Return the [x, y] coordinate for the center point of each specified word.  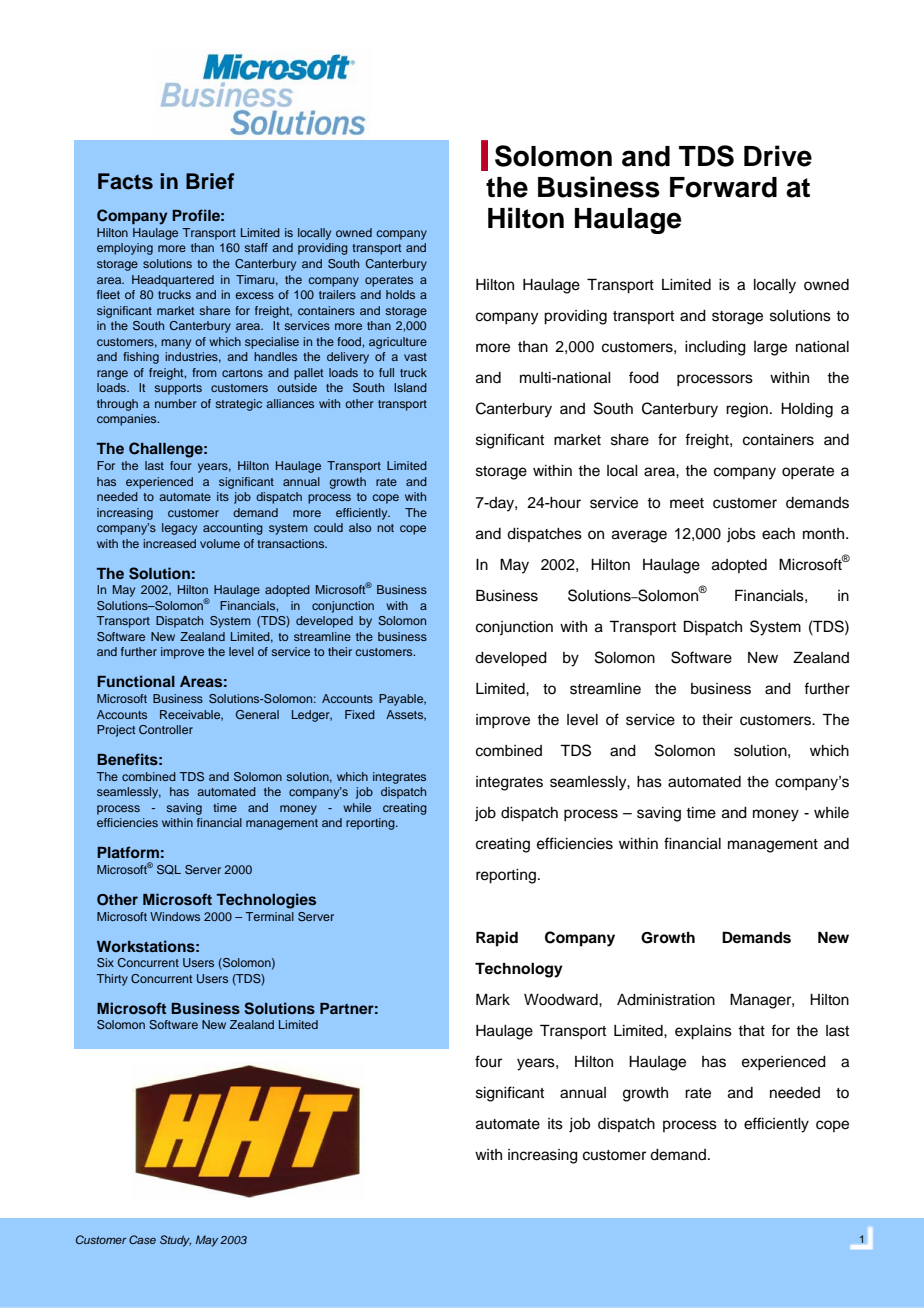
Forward [723, 187]
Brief [210, 181]
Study [175, 1241]
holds [400, 294]
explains [703, 1032]
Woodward [562, 1000]
